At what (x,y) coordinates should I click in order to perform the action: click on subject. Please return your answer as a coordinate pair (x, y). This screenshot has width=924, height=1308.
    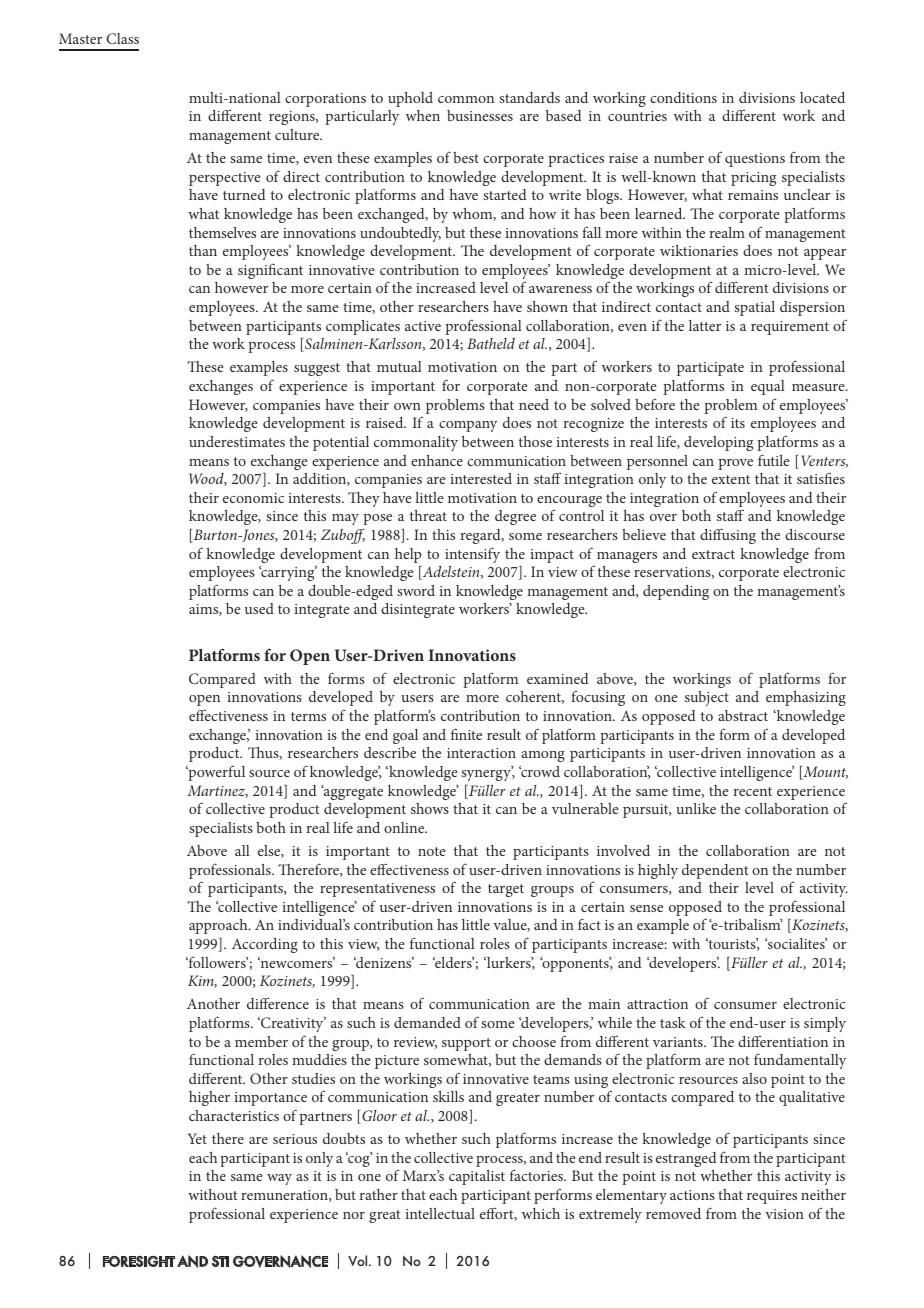
    Looking at the image, I should click on (707, 698).
